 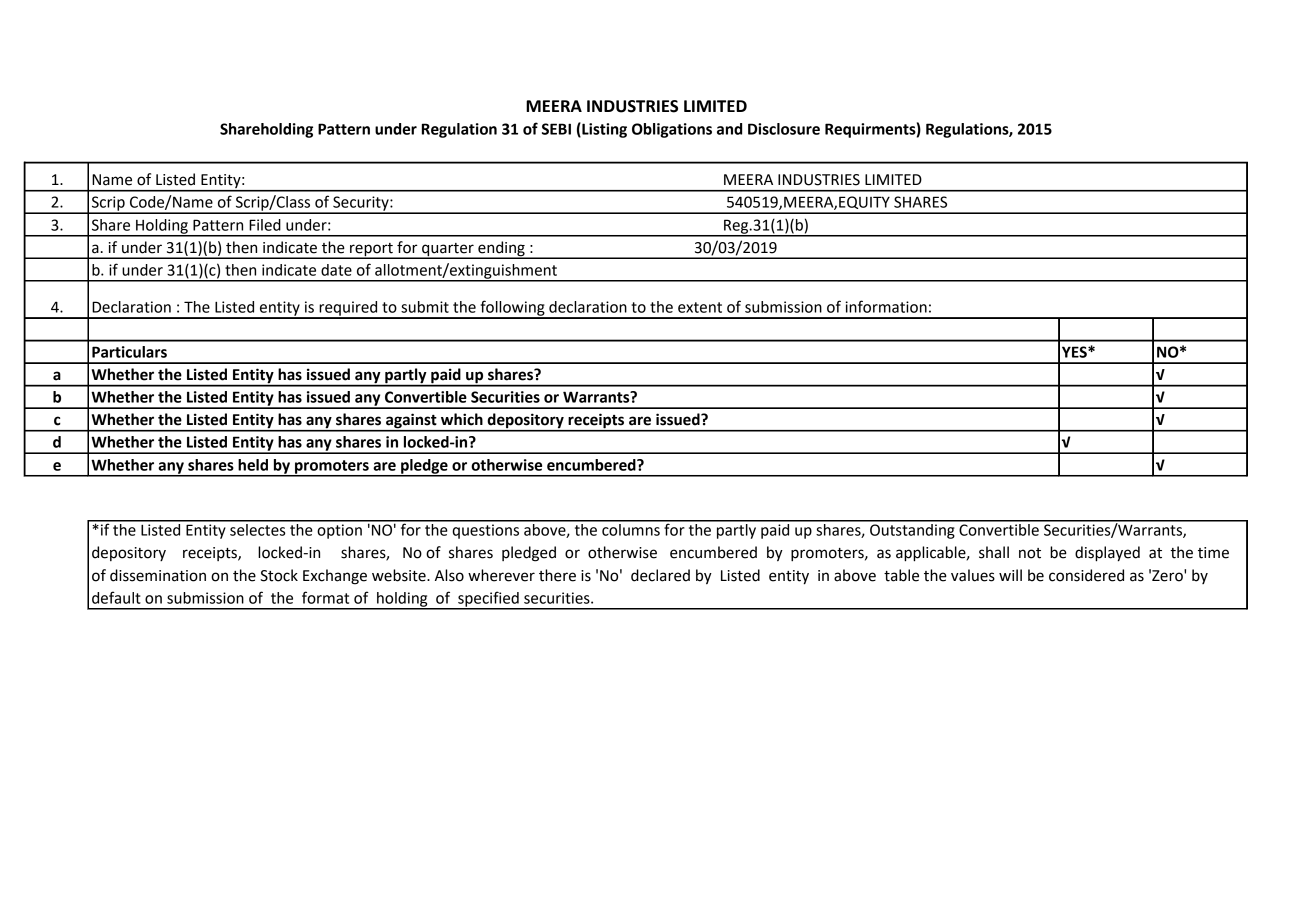 What do you see at coordinates (672, 130) in the screenshot?
I see `Obligations` at bounding box center [672, 130].
